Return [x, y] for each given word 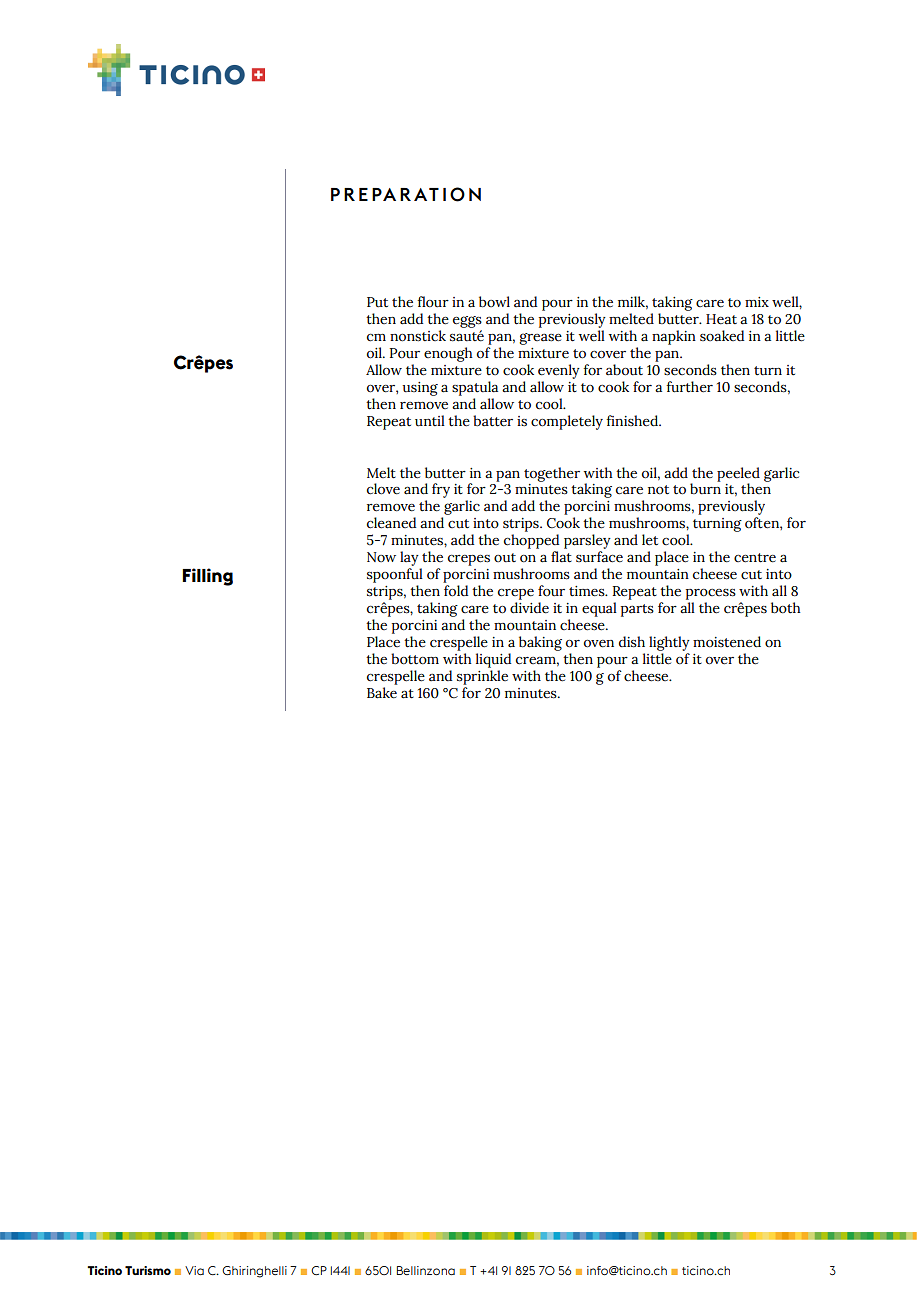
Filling [207, 577]
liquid [493, 660]
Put [377, 302]
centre [755, 558]
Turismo [148, 1270]
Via [194, 1270]
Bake [382, 693]
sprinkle [482, 677]
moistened [727, 642]
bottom [415, 659]
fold [456, 591]
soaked [722, 336]
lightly [669, 643]
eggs [467, 322]
